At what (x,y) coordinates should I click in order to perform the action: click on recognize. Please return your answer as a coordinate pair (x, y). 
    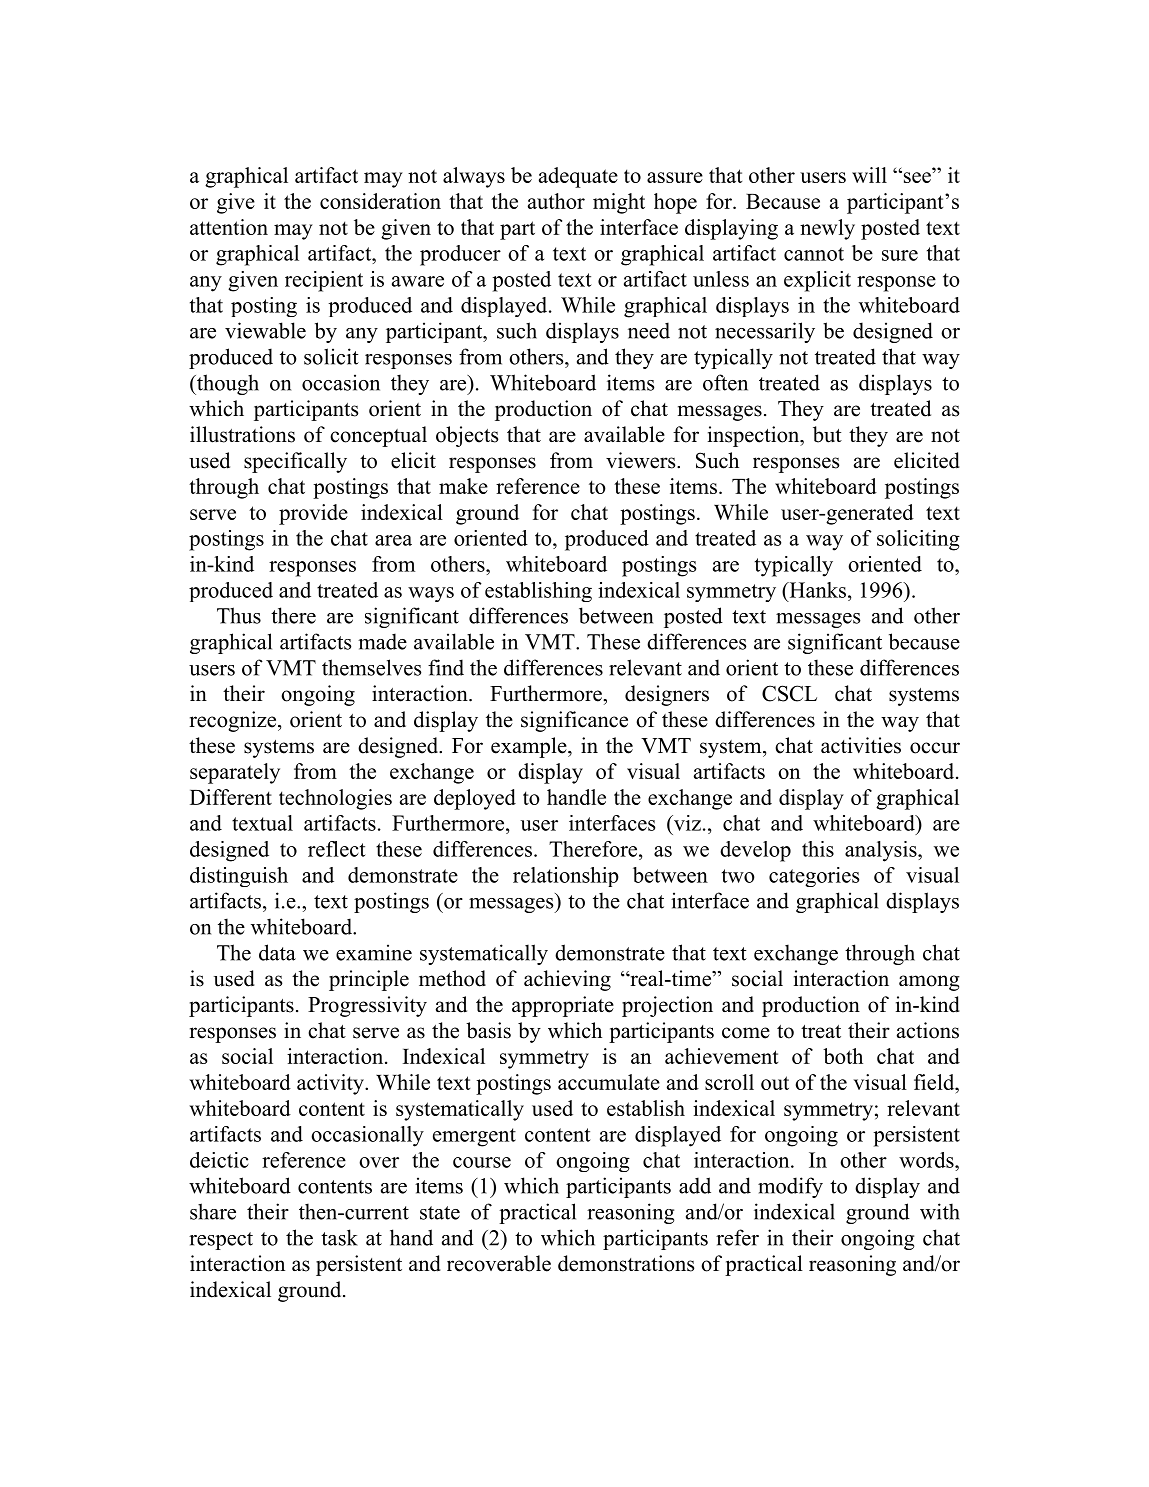
    Looking at the image, I should click on (234, 721).
